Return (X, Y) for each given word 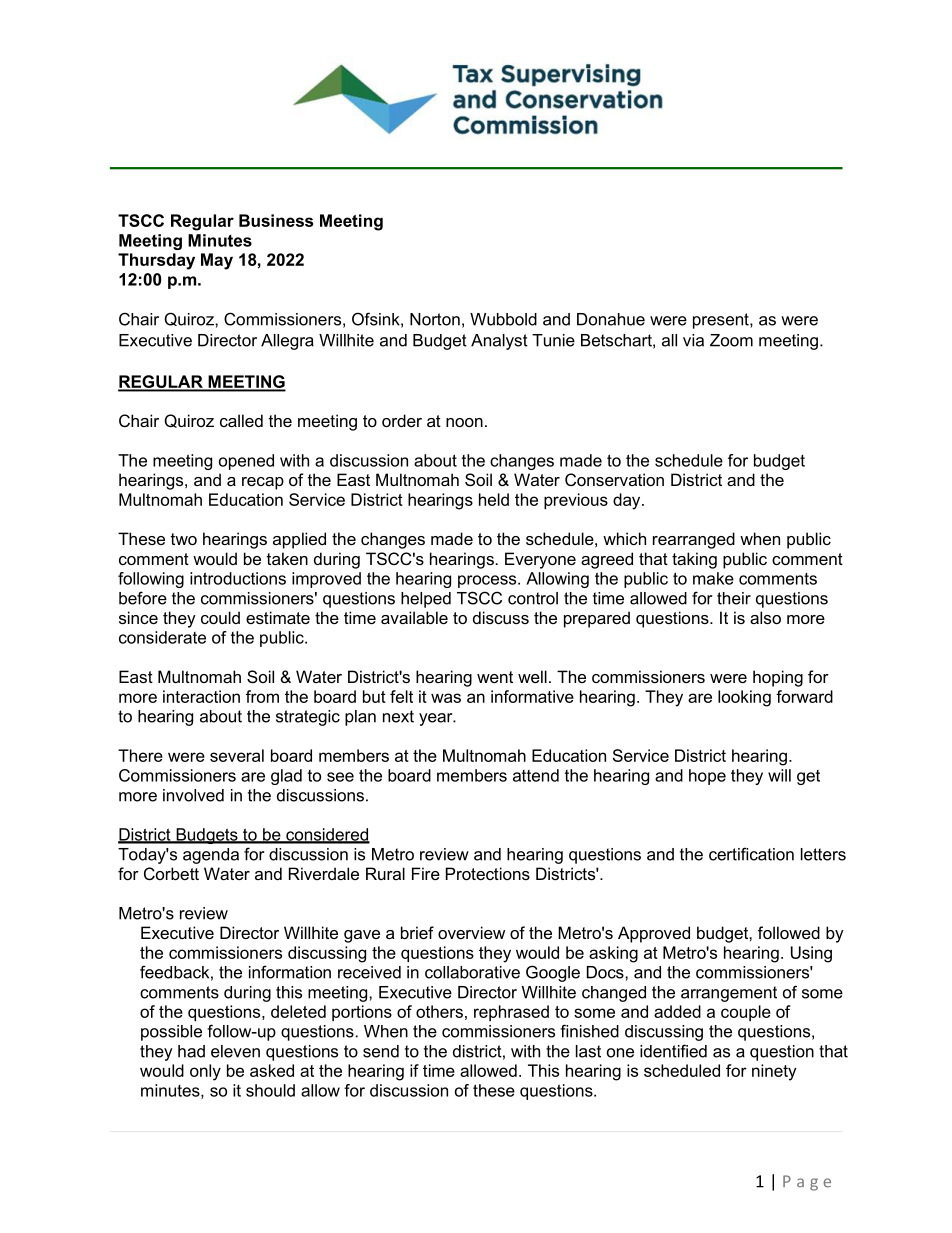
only (205, 1072)
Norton (435, 319)
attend (536, 775)
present (722, 321)
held (494, 499)
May (217, 261)
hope (707, 777)
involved (193, 795)
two (184, 539)
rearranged (694, 540)
